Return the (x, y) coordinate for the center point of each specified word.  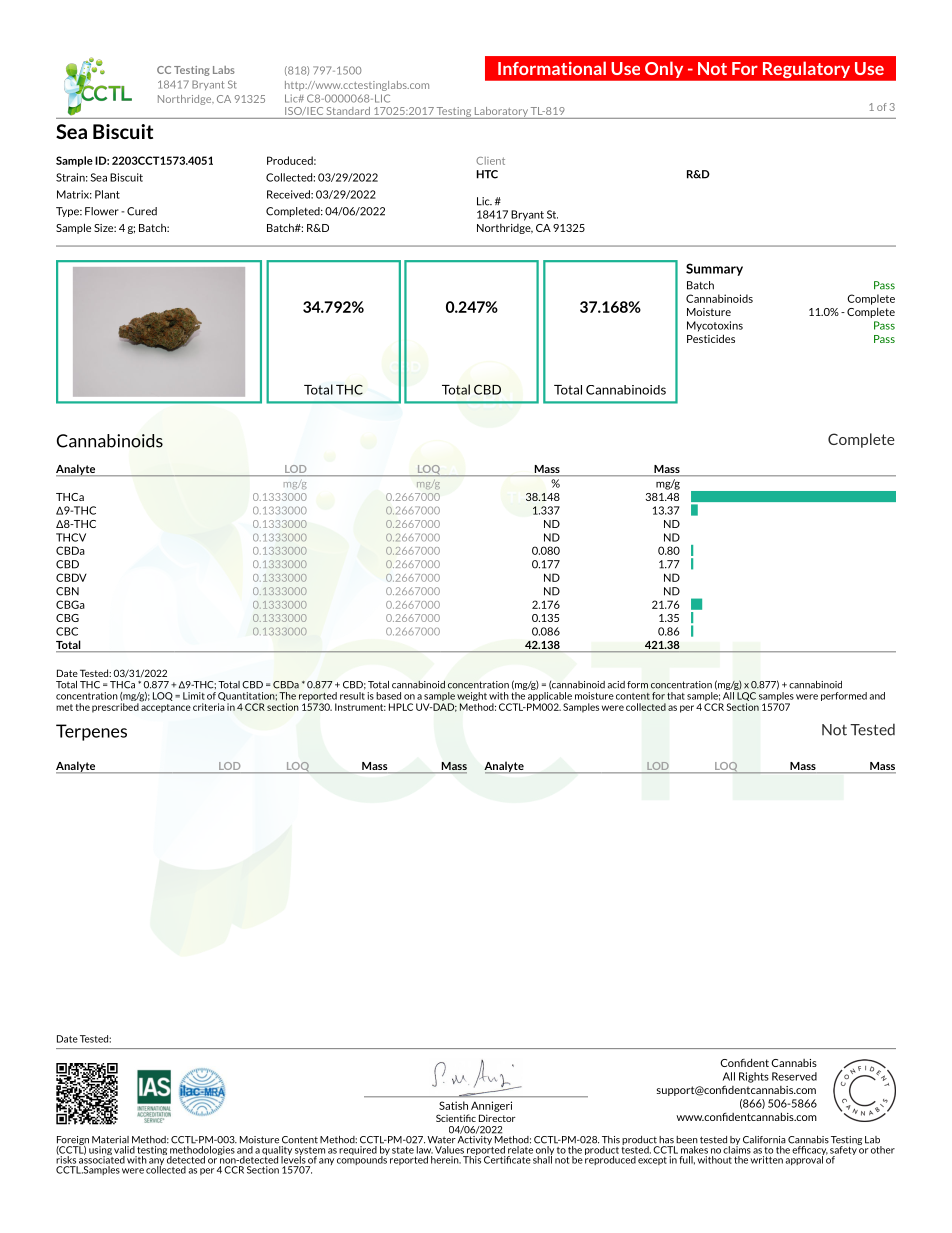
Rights (754, 1077)
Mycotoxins (715, 326)
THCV (71, 537)
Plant (107, 194)
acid (616, 685)
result (352, 694)
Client (490, 161)
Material (110, 1140)
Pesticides (711, 338)
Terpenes (91, 732)
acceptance (166, 707)
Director (497, 1118)
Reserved (794, 1076)
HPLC (401, 707)
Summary (714, 269)
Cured (142, 211)
